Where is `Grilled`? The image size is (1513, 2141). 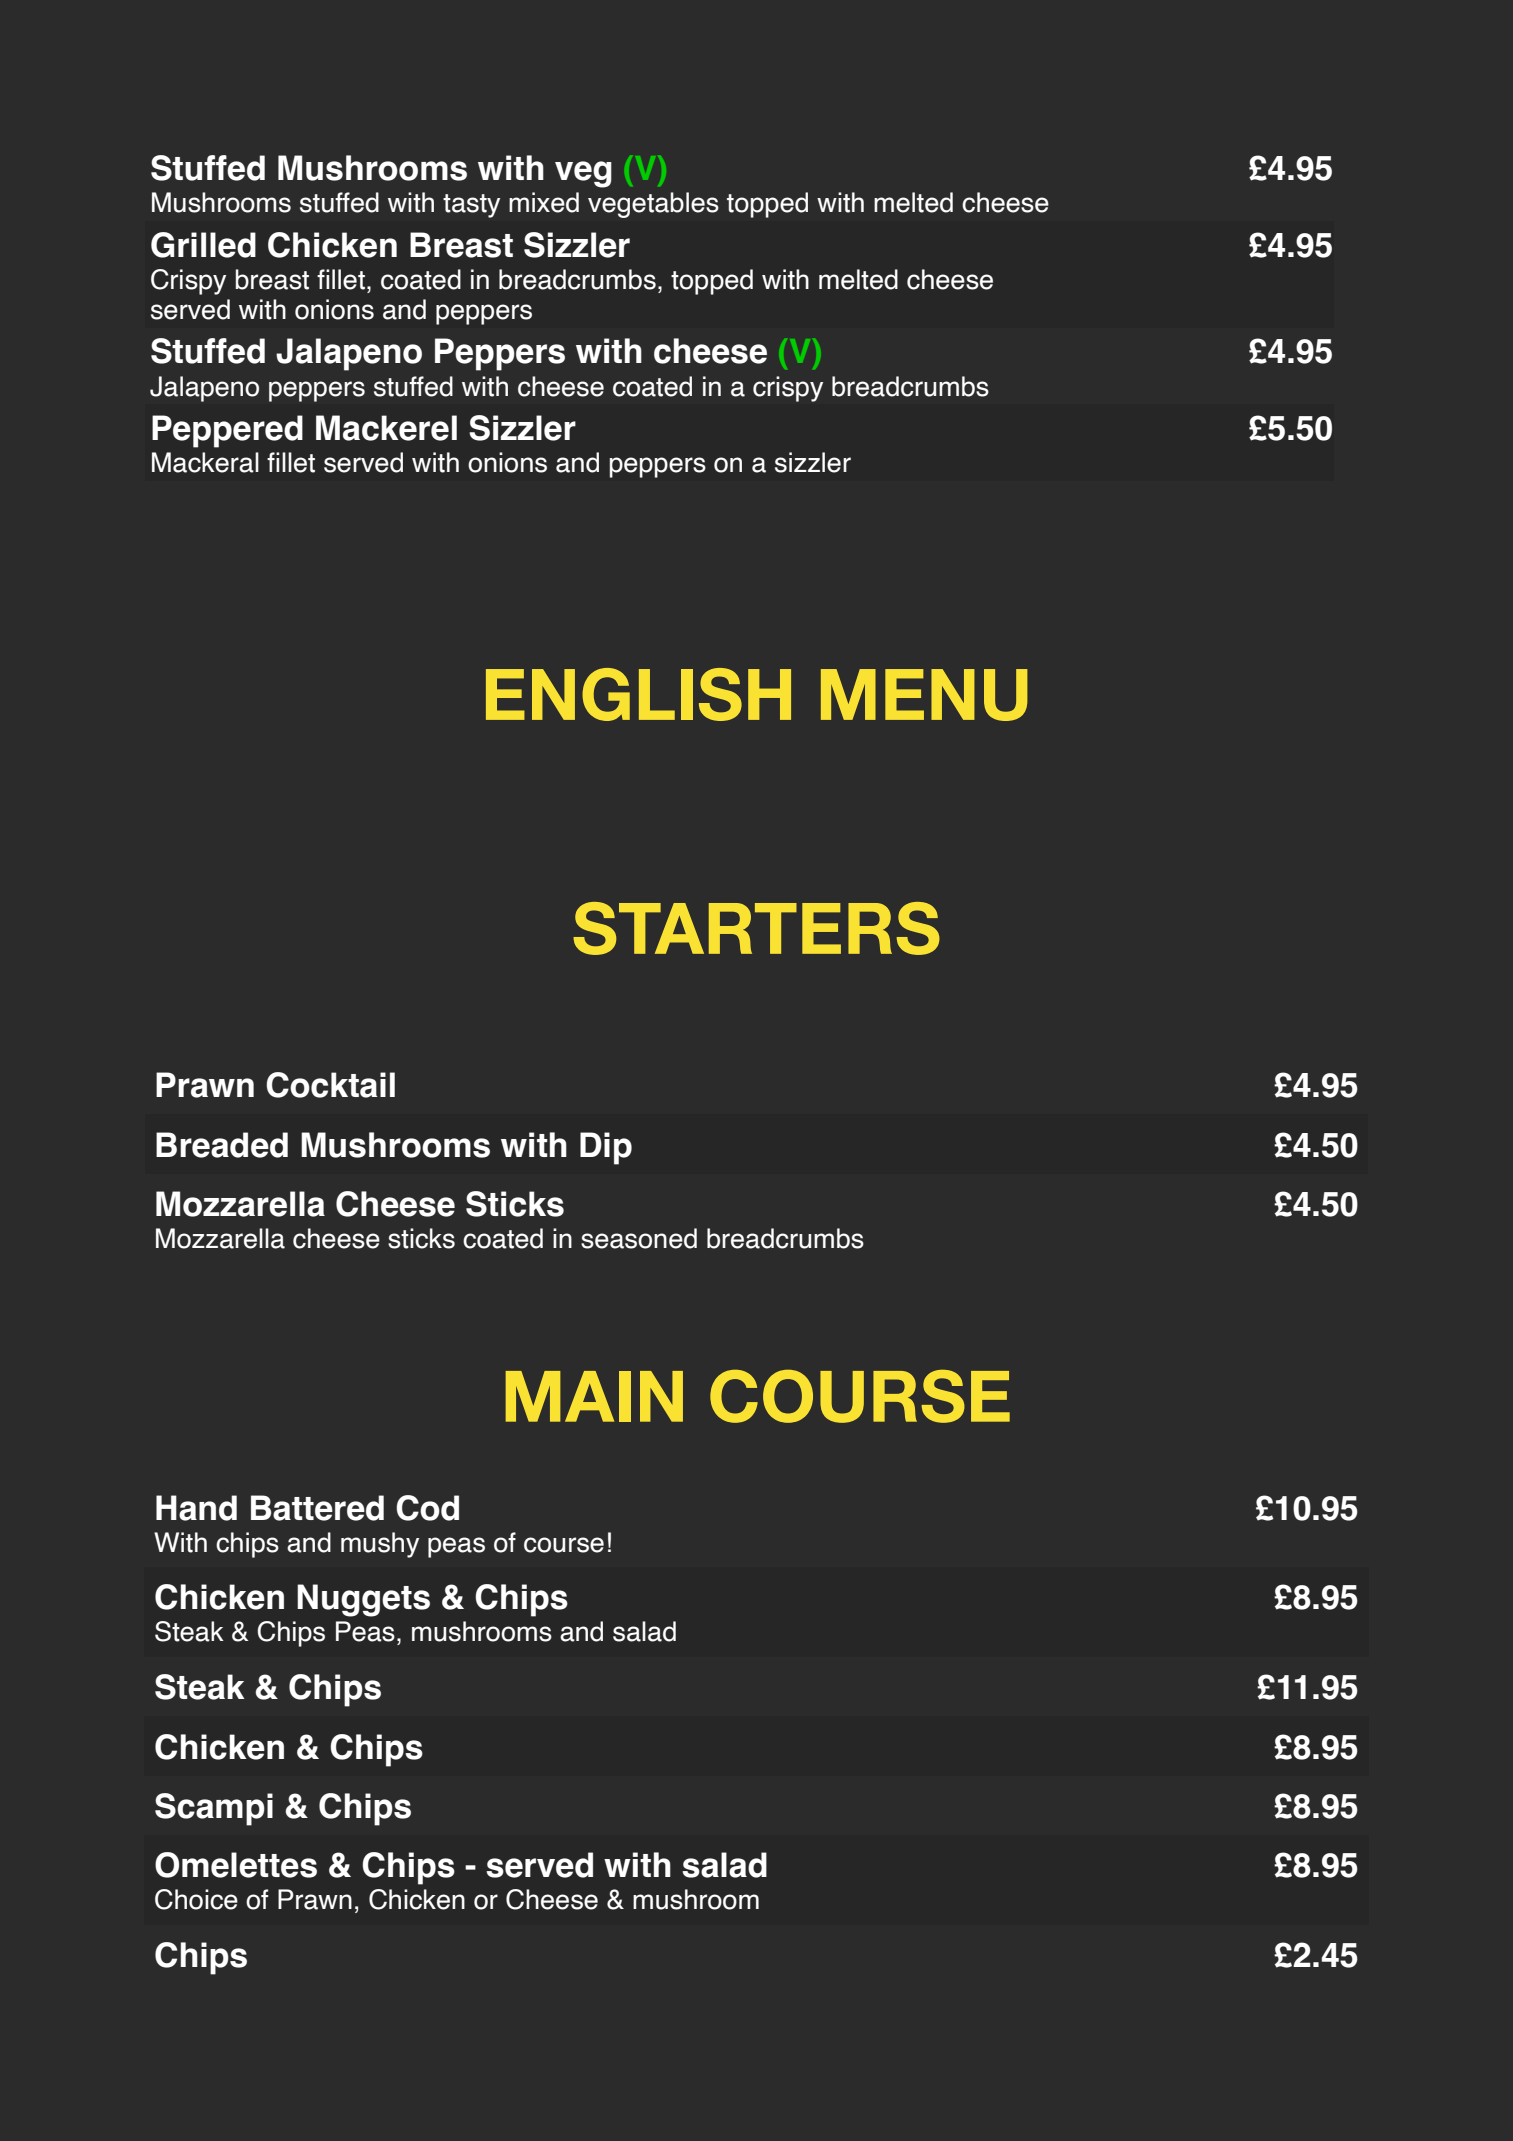 Grilled is located at coordinates (203, 245).
